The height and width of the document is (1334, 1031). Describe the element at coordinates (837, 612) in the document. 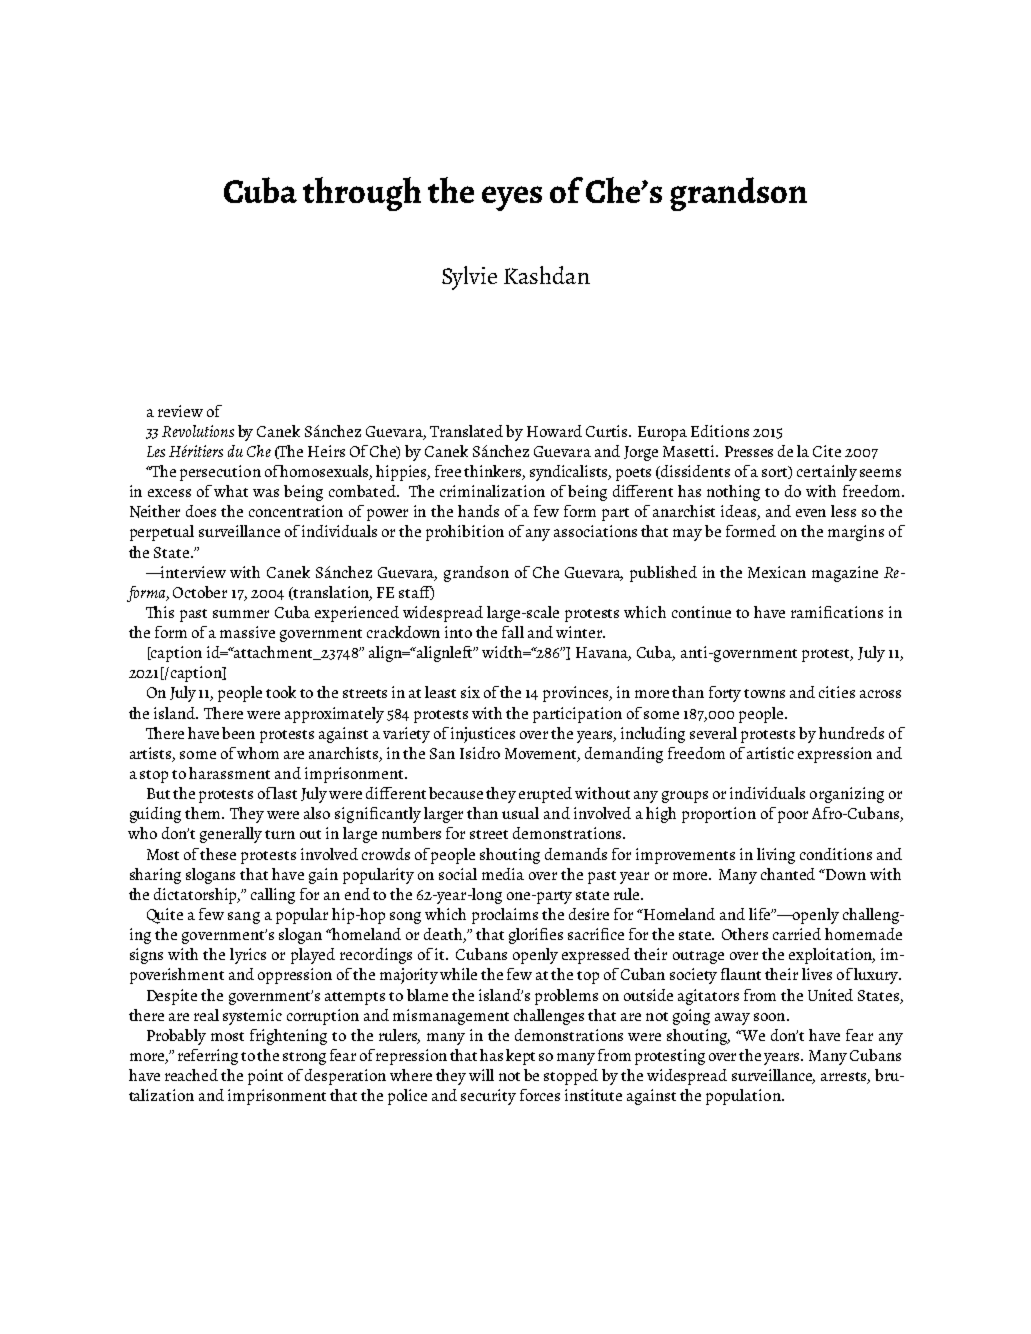

I see `ramifications` at that location.
